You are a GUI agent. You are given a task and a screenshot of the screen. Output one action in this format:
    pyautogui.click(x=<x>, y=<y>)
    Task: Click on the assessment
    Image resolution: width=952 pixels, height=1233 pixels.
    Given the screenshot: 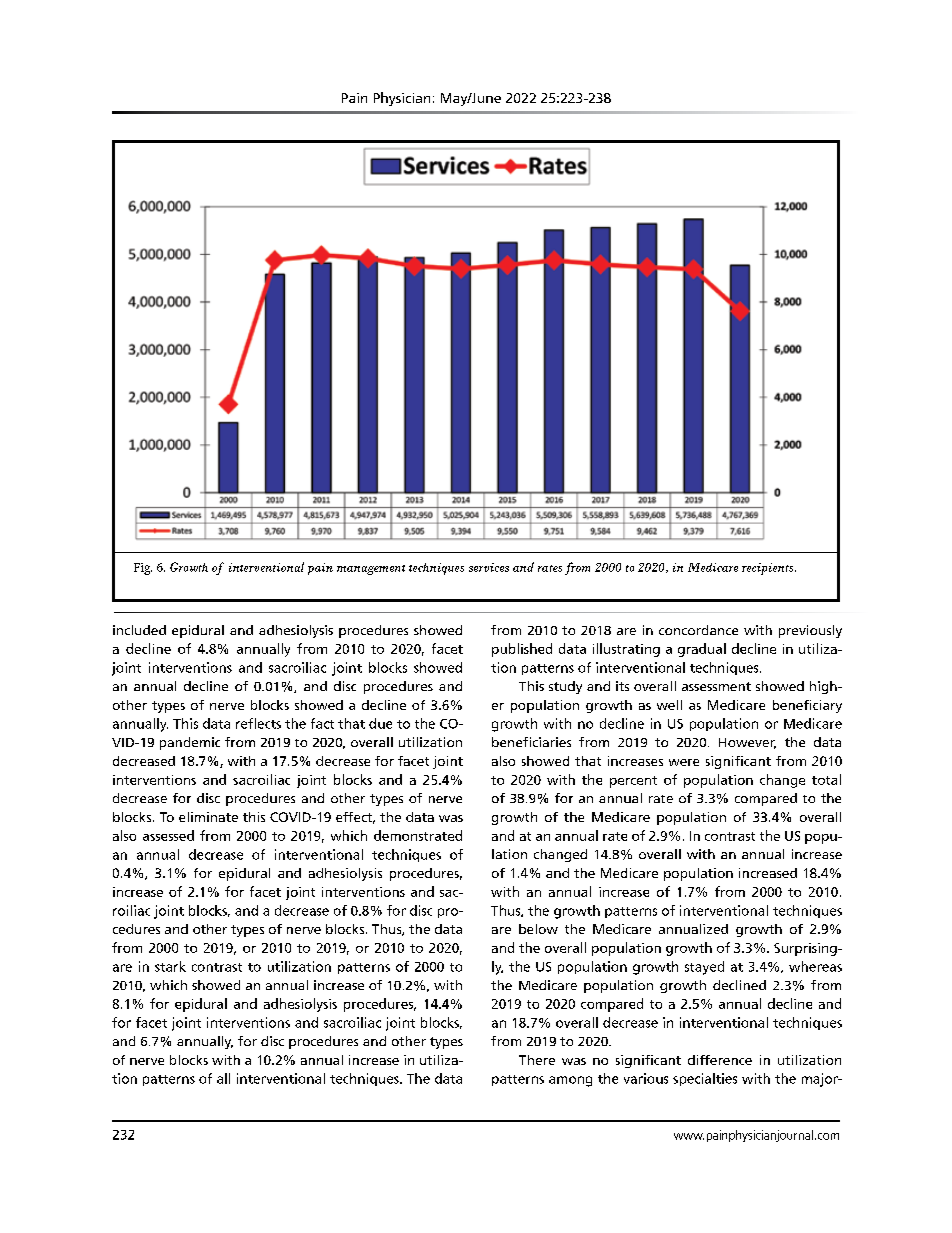 What is the action you would take?
    pyautogui.click(x=716, y=686)
